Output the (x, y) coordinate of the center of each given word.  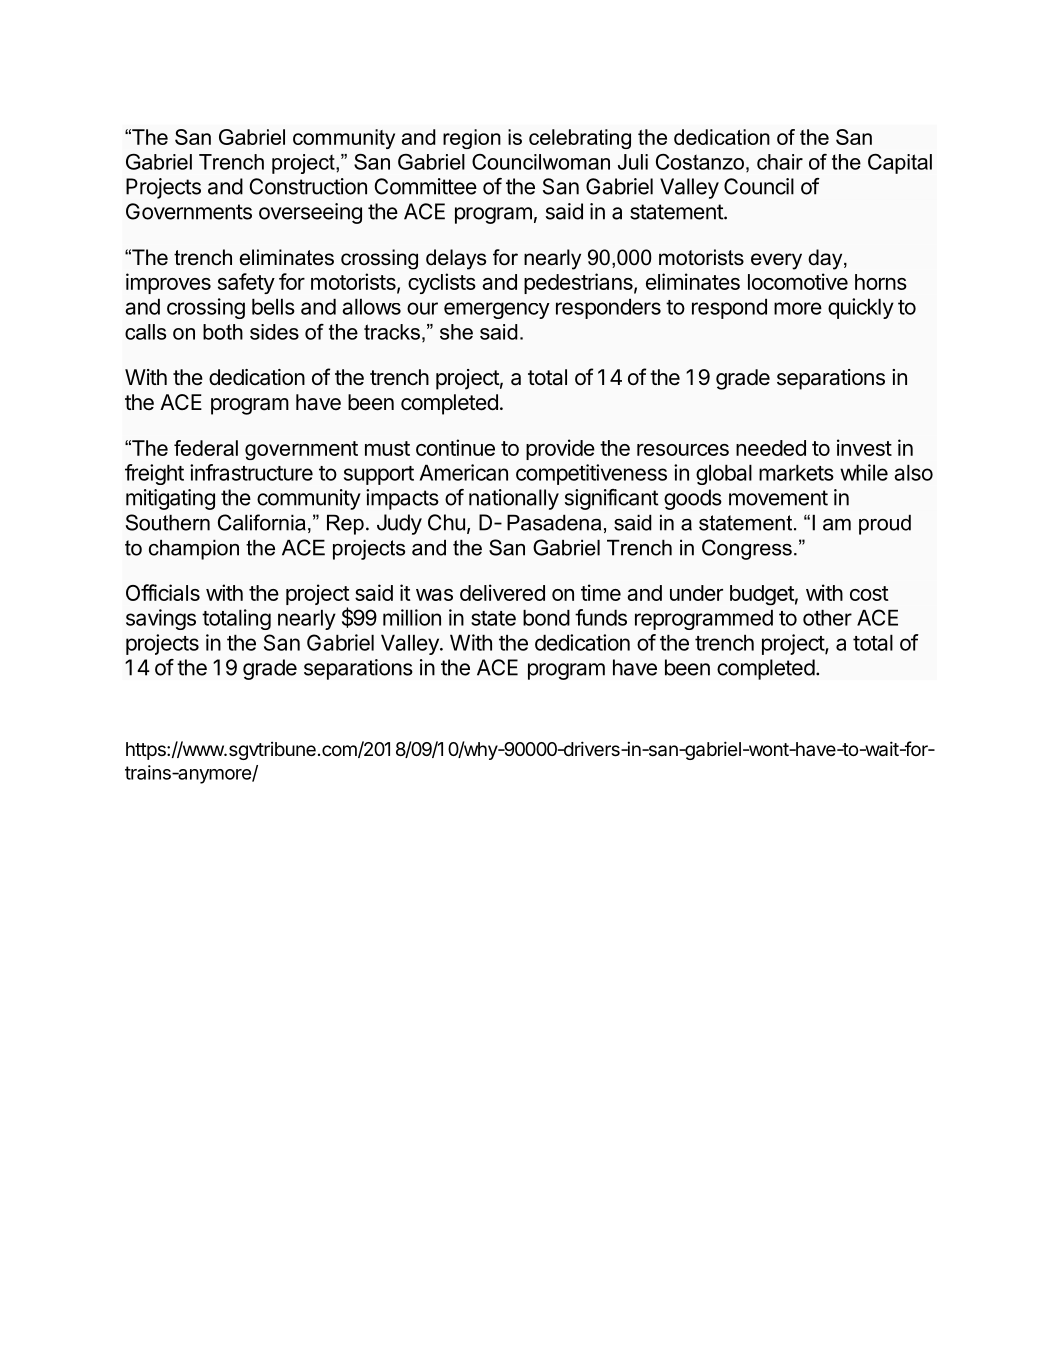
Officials (163, 592)
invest (864, 447)
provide (560, 449)
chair (780, 162)
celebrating (580, 139)
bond (546, 617)
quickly (861, 308)
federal (206, 448)
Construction (308, 186)
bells (273, 306)
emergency (497, 310)
